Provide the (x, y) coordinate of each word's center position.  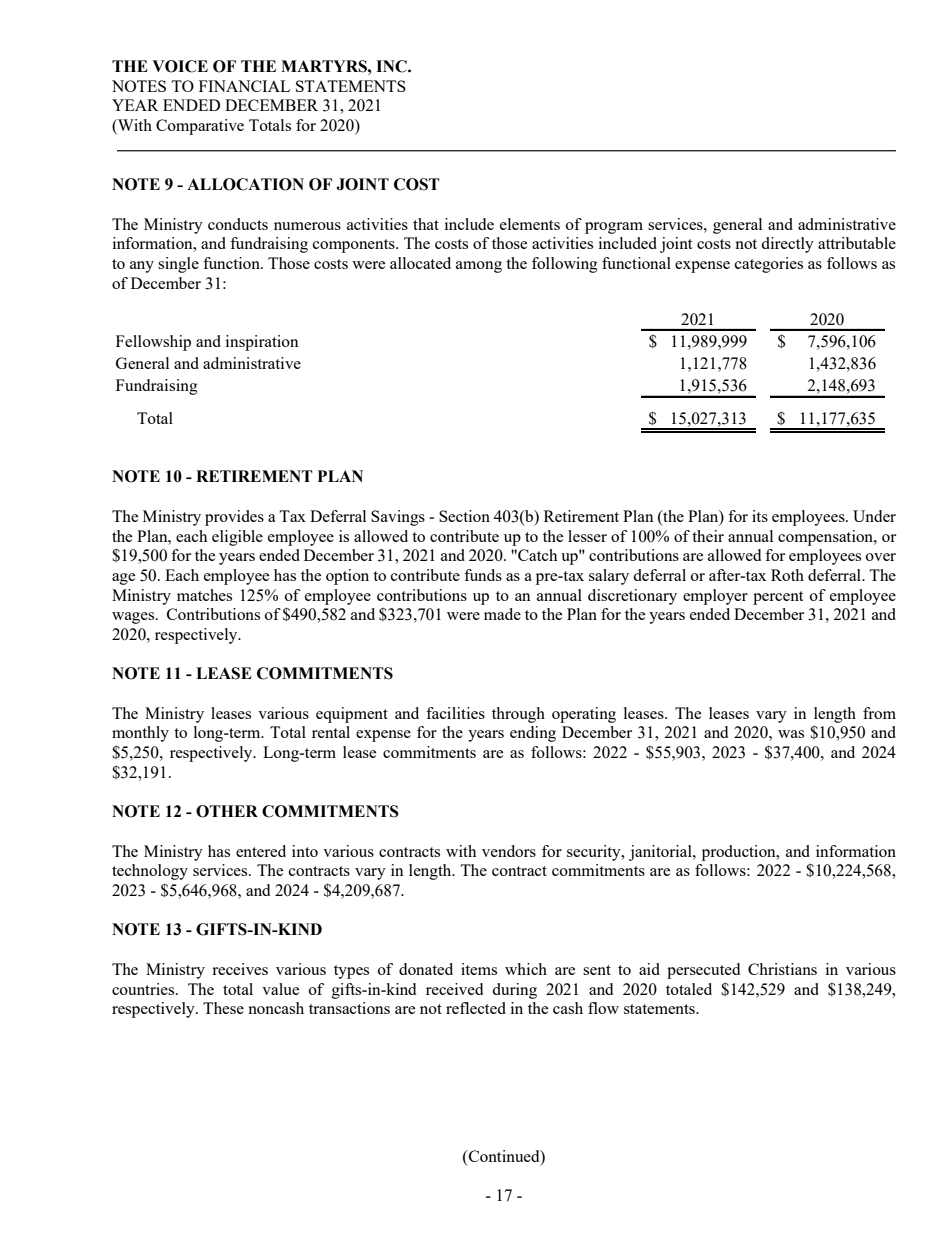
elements (530, 224)
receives (240, 969)
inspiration (262, 343)
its (760, 516)
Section (464, 516)
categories (769, 265)
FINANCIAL (244, 86)
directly (787, 245)
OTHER (227, 811)
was (791, 734)
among (479, 267)
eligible (237, 538)
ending (533, 734)
